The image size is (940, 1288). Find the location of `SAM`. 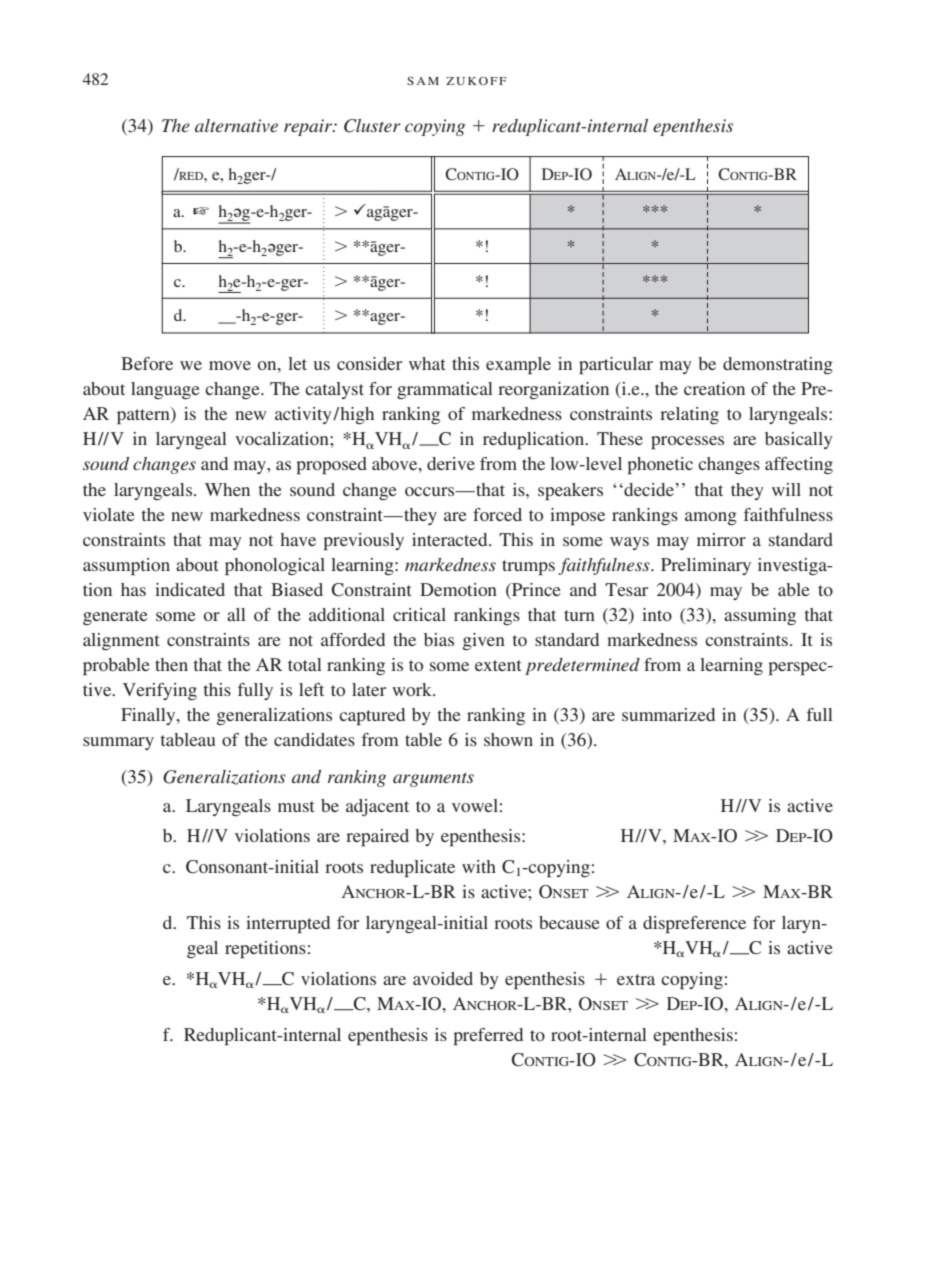

SAM is located at coordinates (423, 81).
